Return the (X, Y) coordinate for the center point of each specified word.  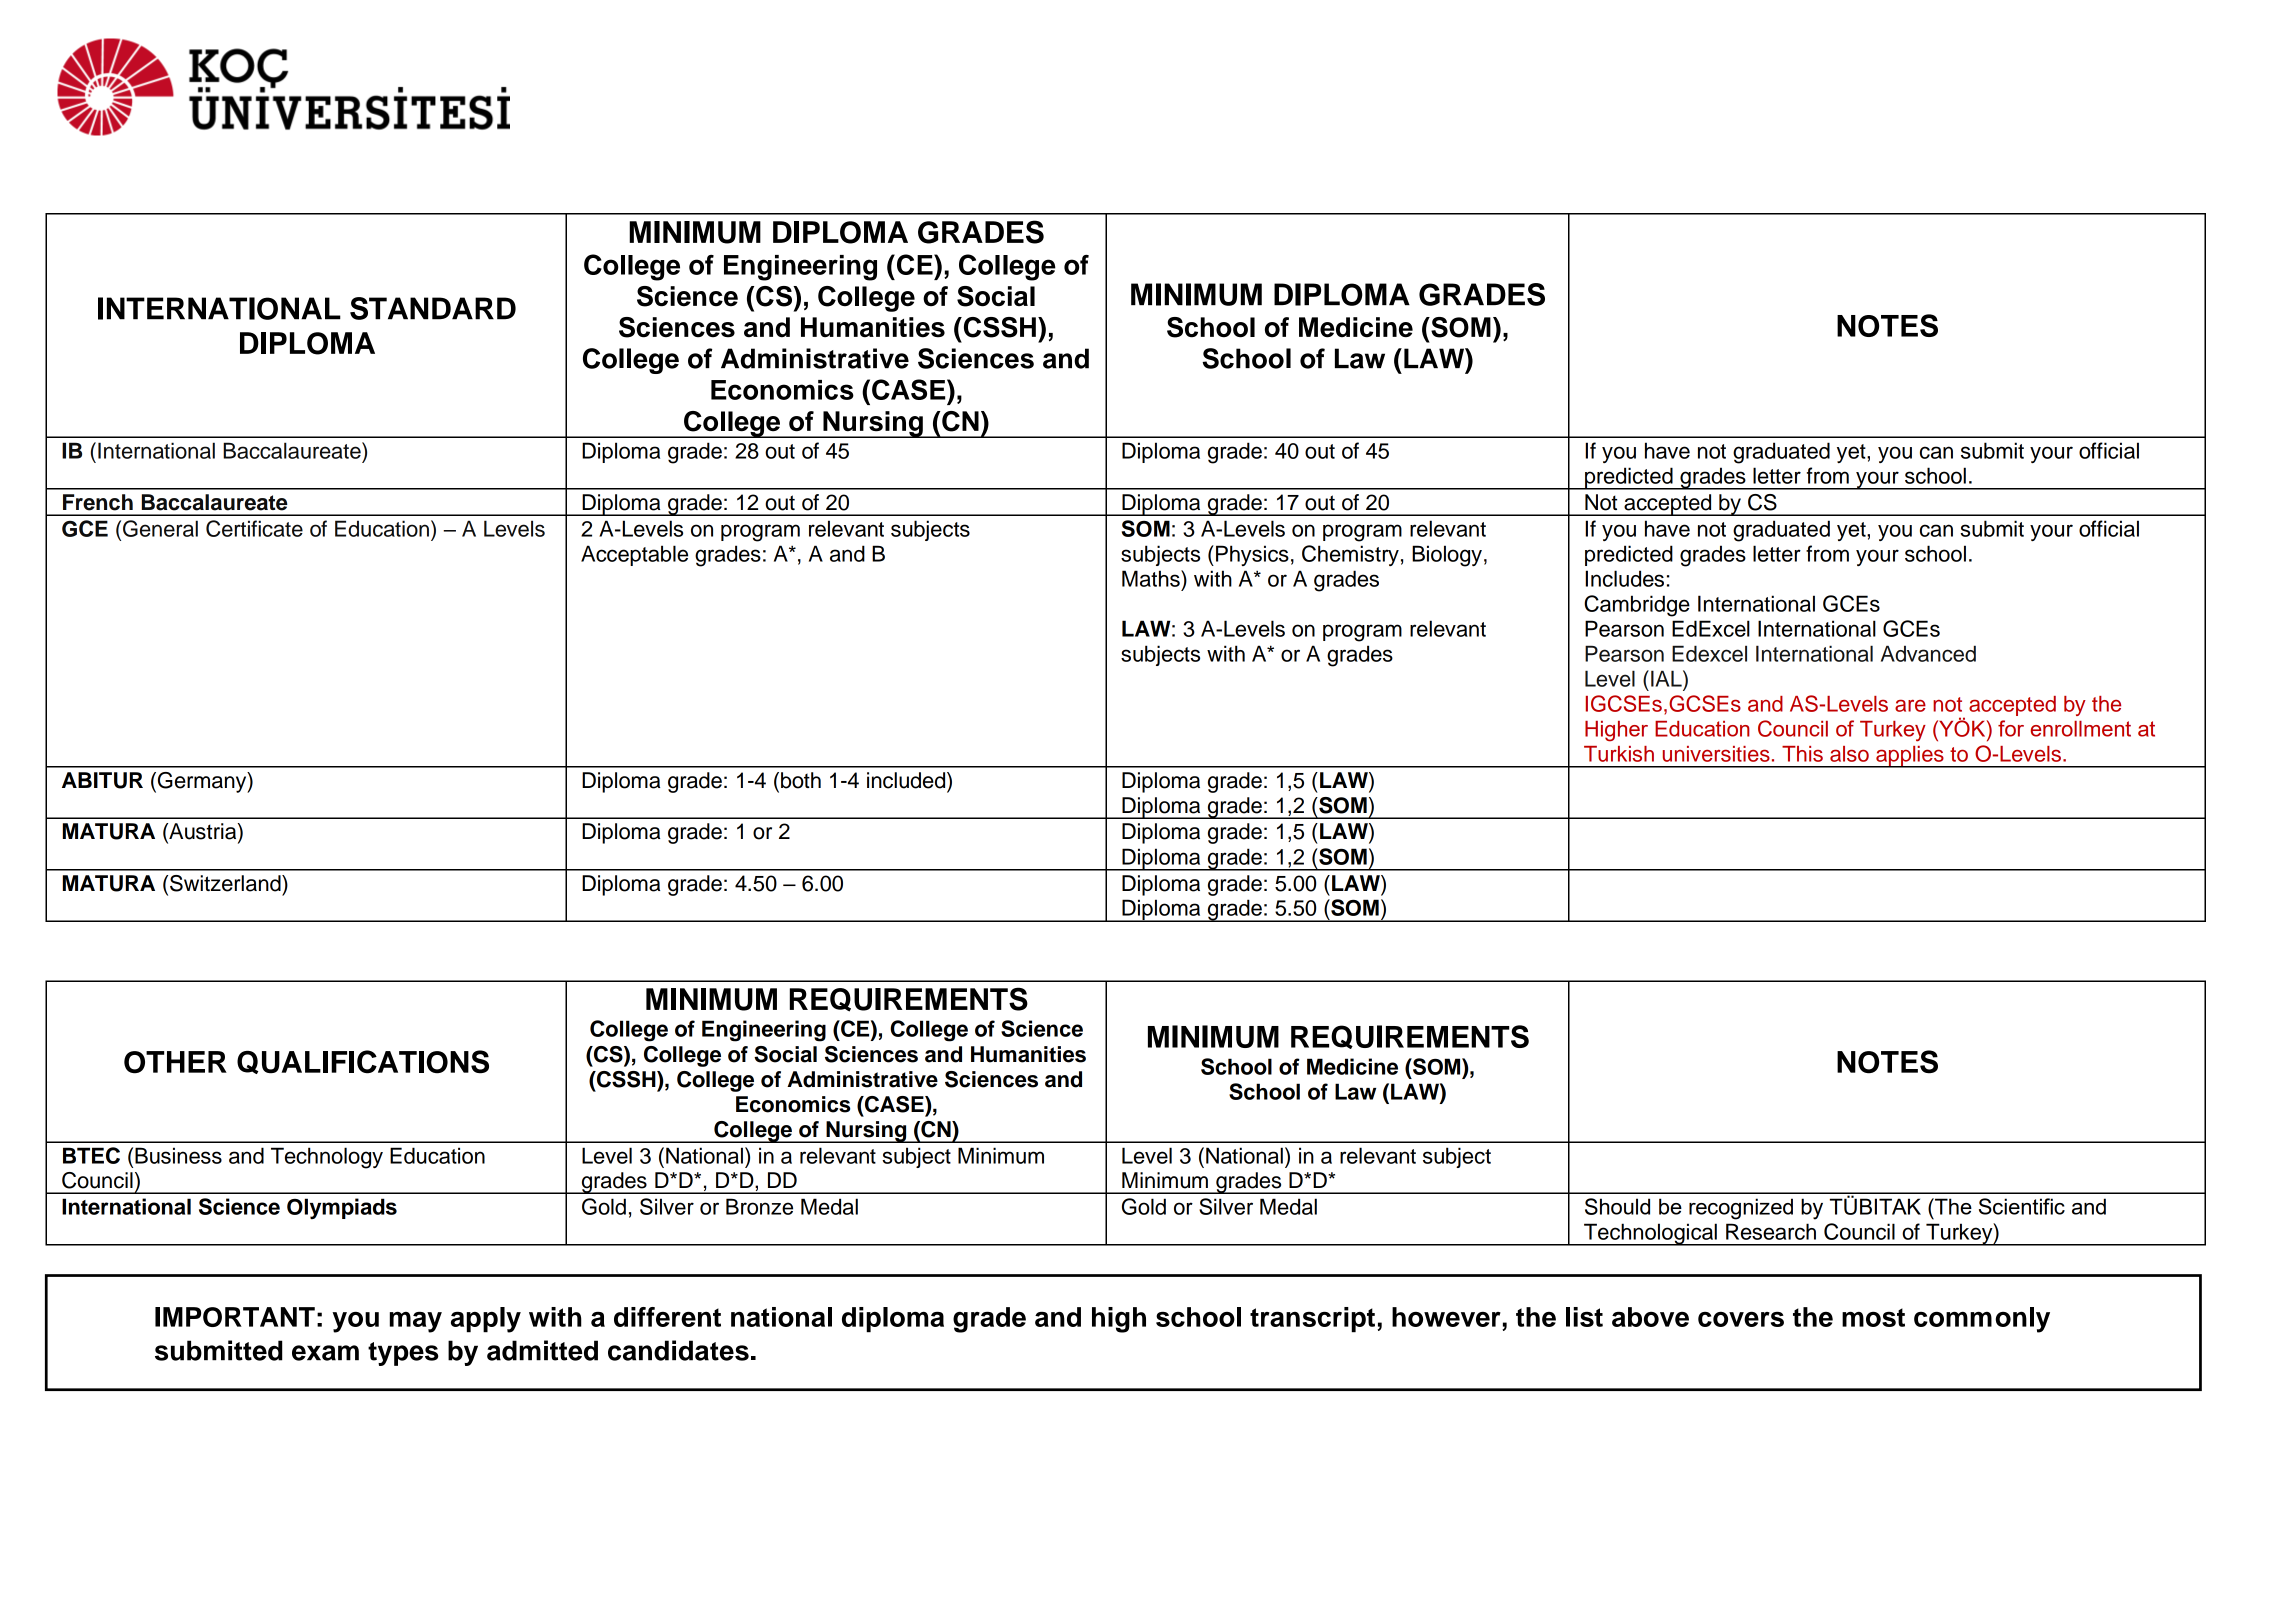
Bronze (759, 1206)
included (907, 780)
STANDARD (433, 308)
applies (1910, 757)
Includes (1625, 578)
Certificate (254, 528)
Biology (1447, 556)
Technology (327, 1158)
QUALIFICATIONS (363, 1062)
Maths (1152, 578)
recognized (1741, 1209)
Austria (203, 832)
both (801, 780)
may (416, 1322)
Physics (1252, 555)
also (1849, 754)
